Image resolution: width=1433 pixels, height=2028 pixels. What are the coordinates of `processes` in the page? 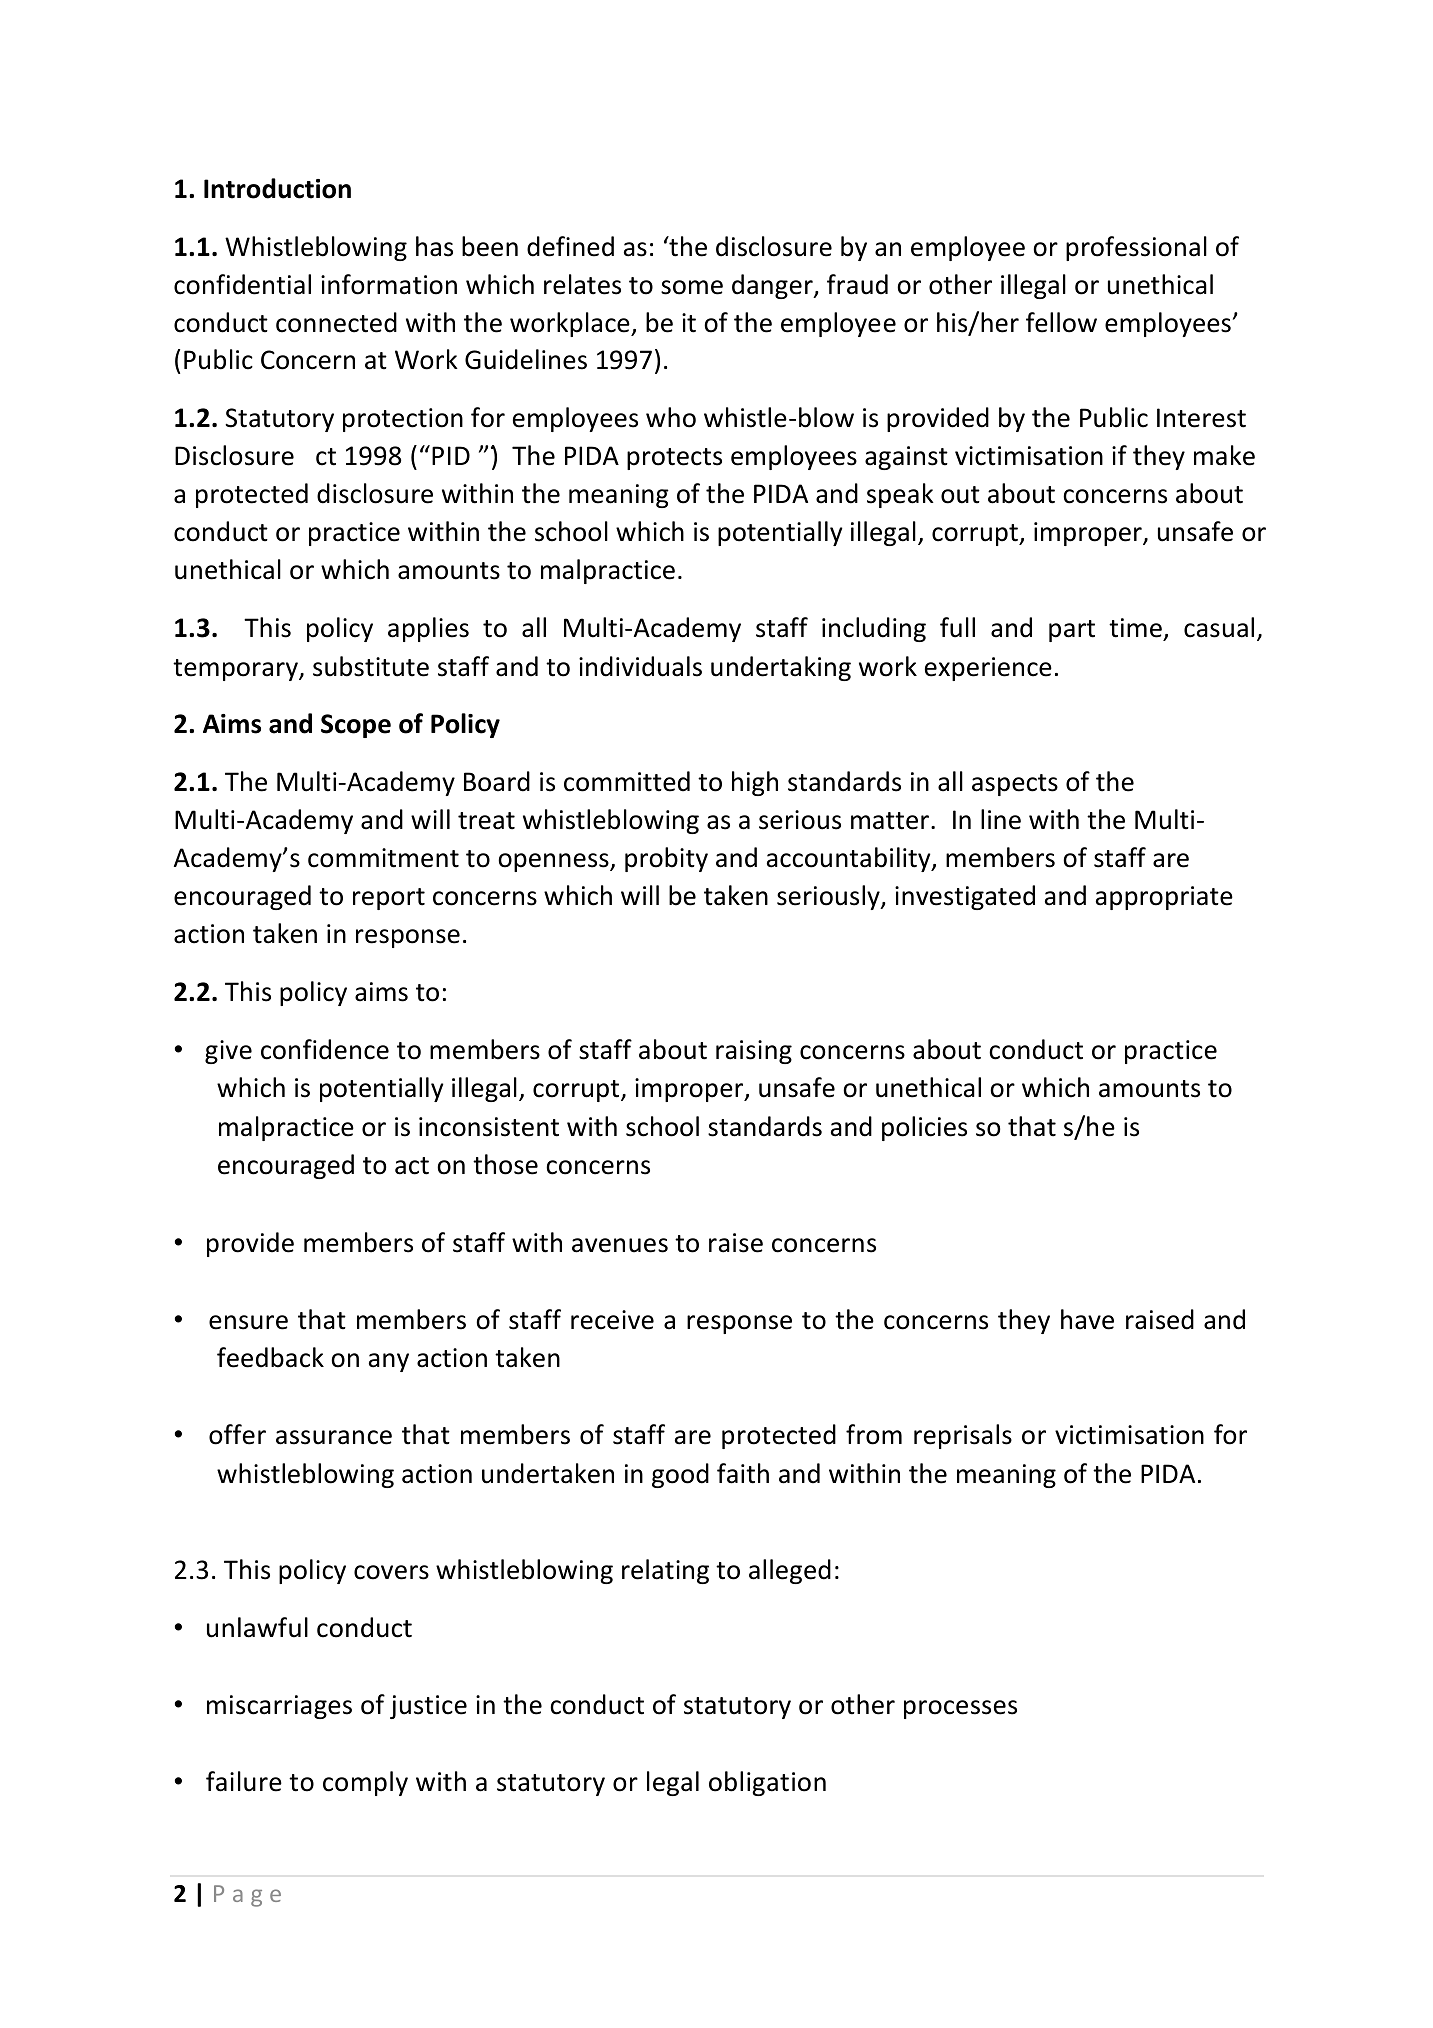 It's located at (960, 1709).
